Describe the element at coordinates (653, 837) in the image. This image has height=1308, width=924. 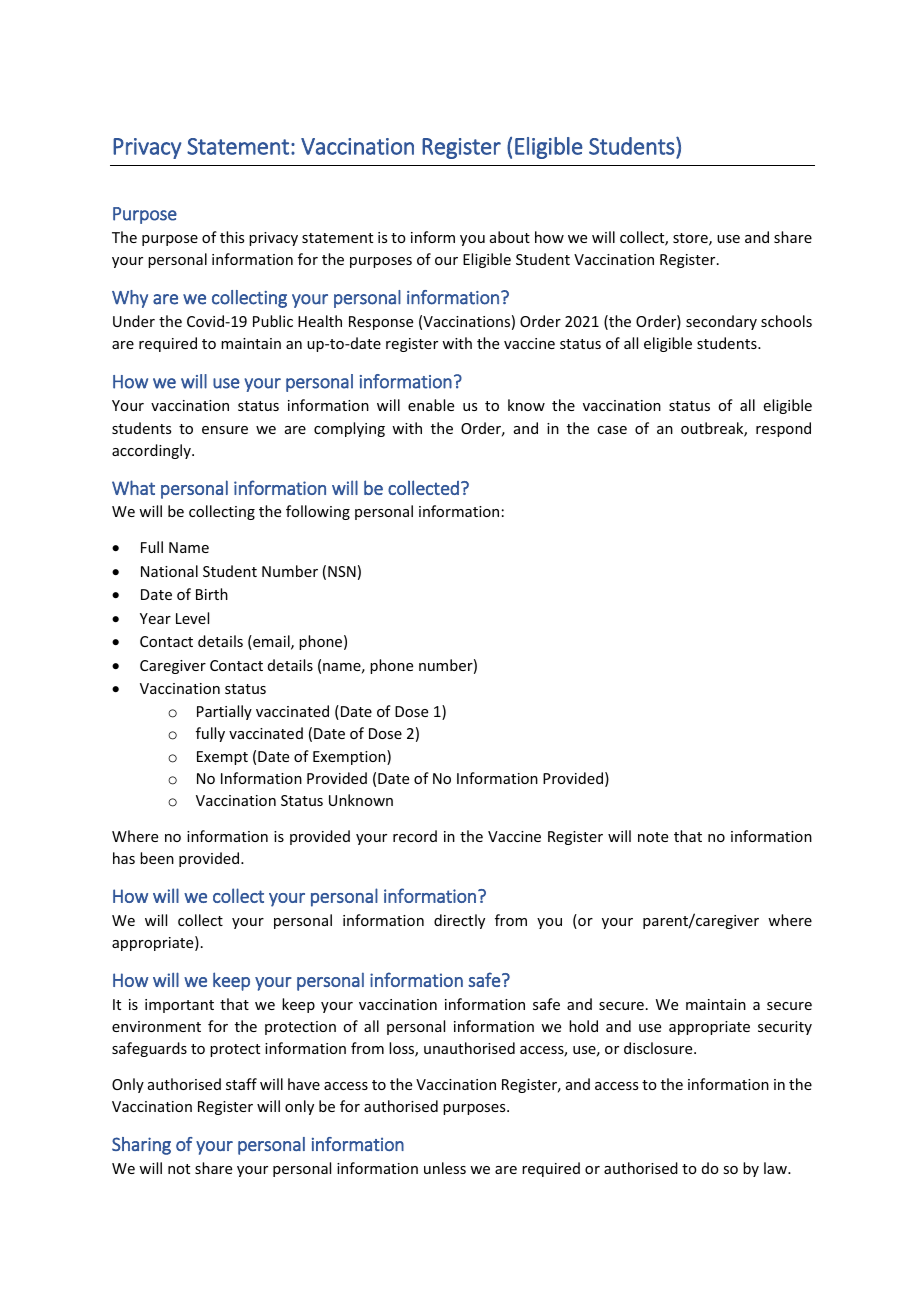
I see `note` at that location.
